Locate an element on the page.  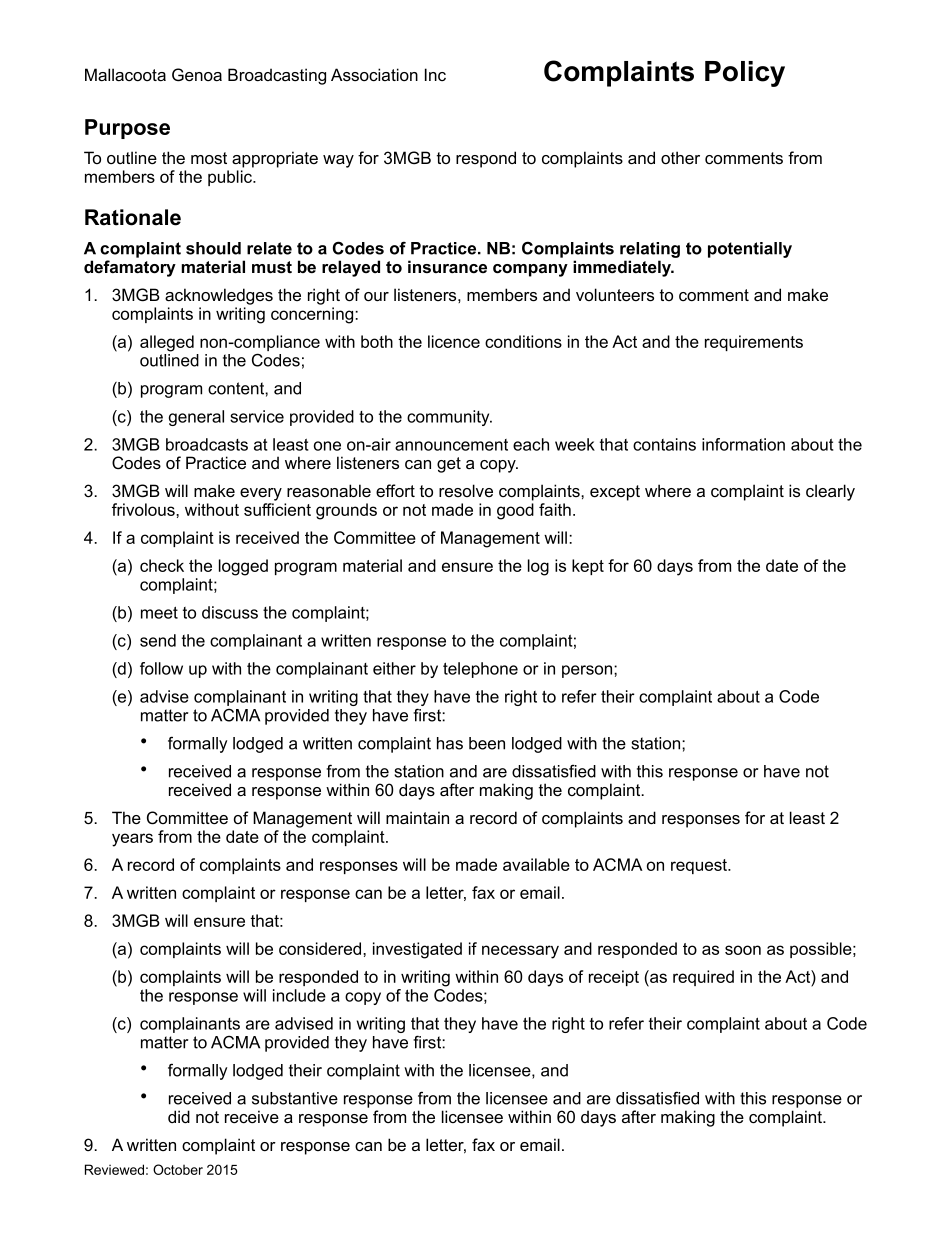
discuss is located at coordinates (230, 612).
